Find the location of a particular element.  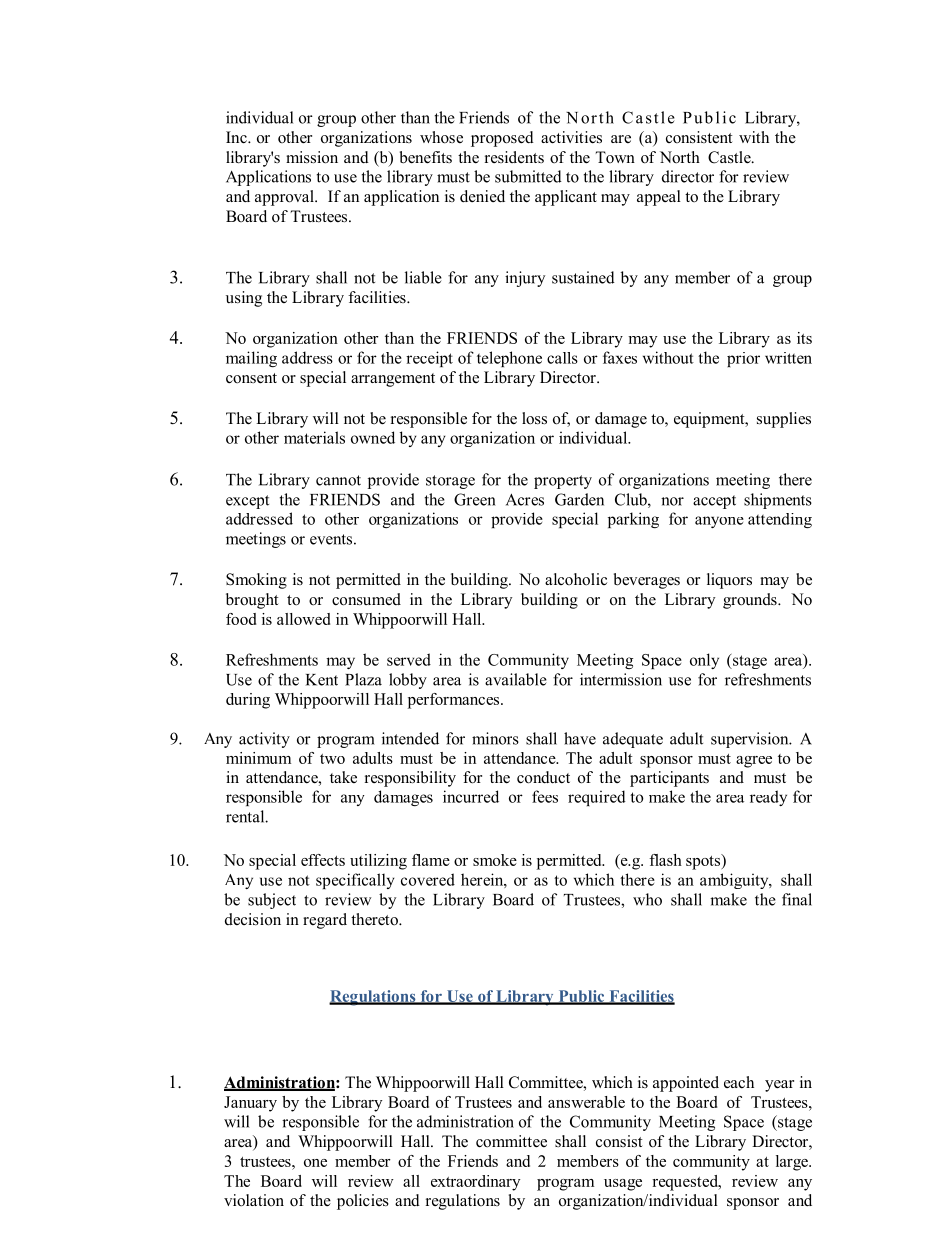

Kent is located at coordinates (322, 680).
